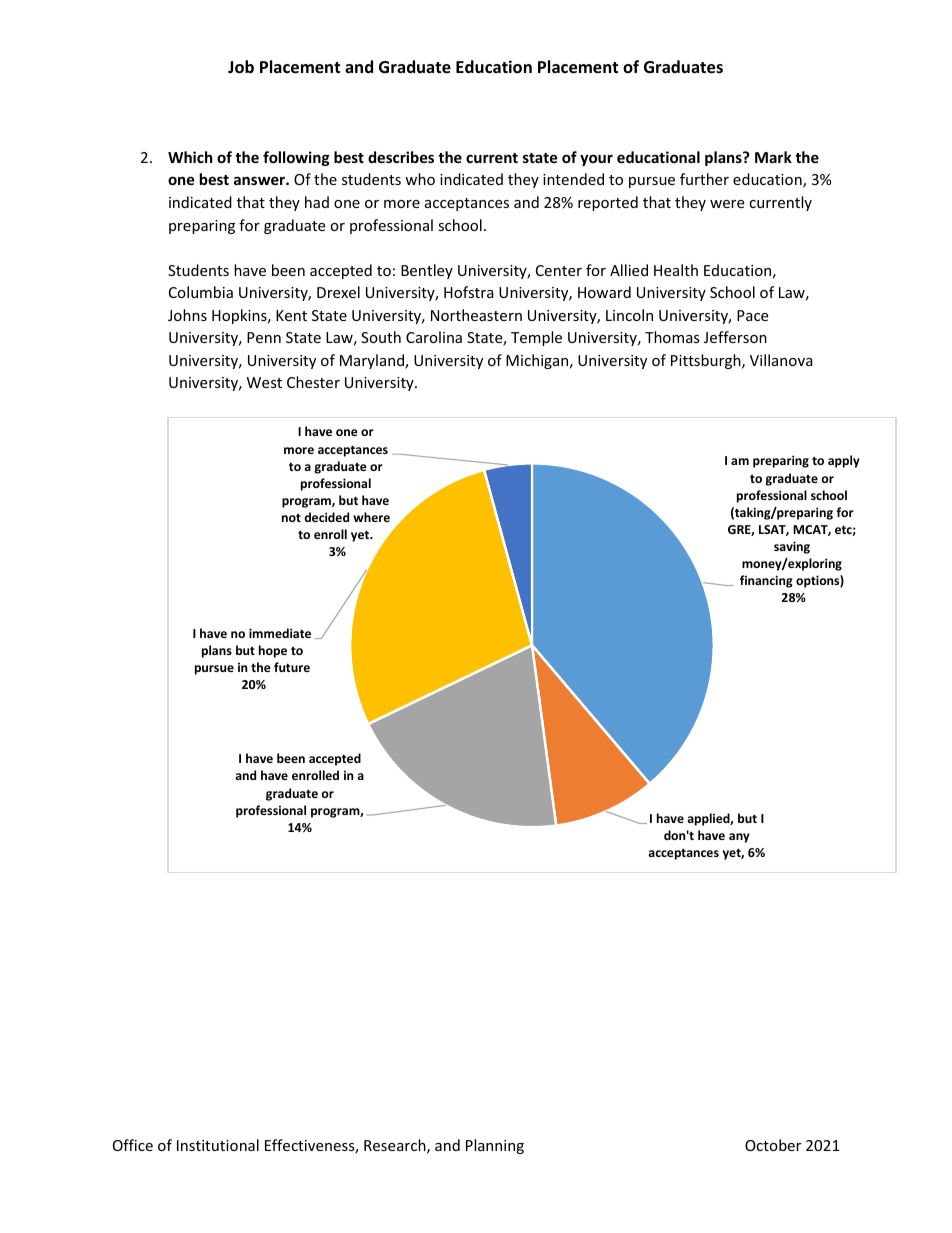  What do you see at coordinates (773, 1145) in the document?
I see `October` at bounding box center [773, 1145].
